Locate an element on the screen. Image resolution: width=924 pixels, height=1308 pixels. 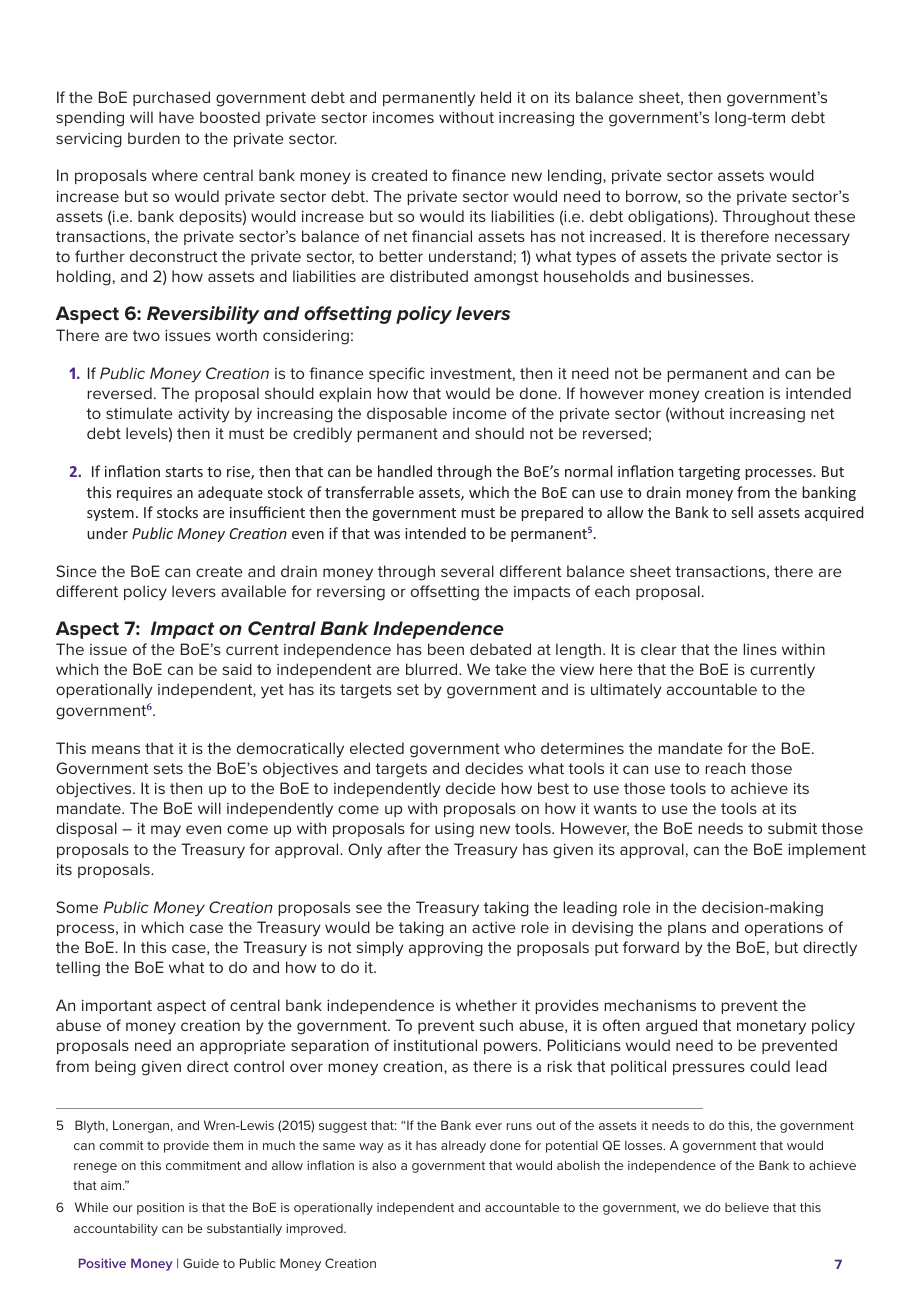
burden is located at coordinates (154, 138).
